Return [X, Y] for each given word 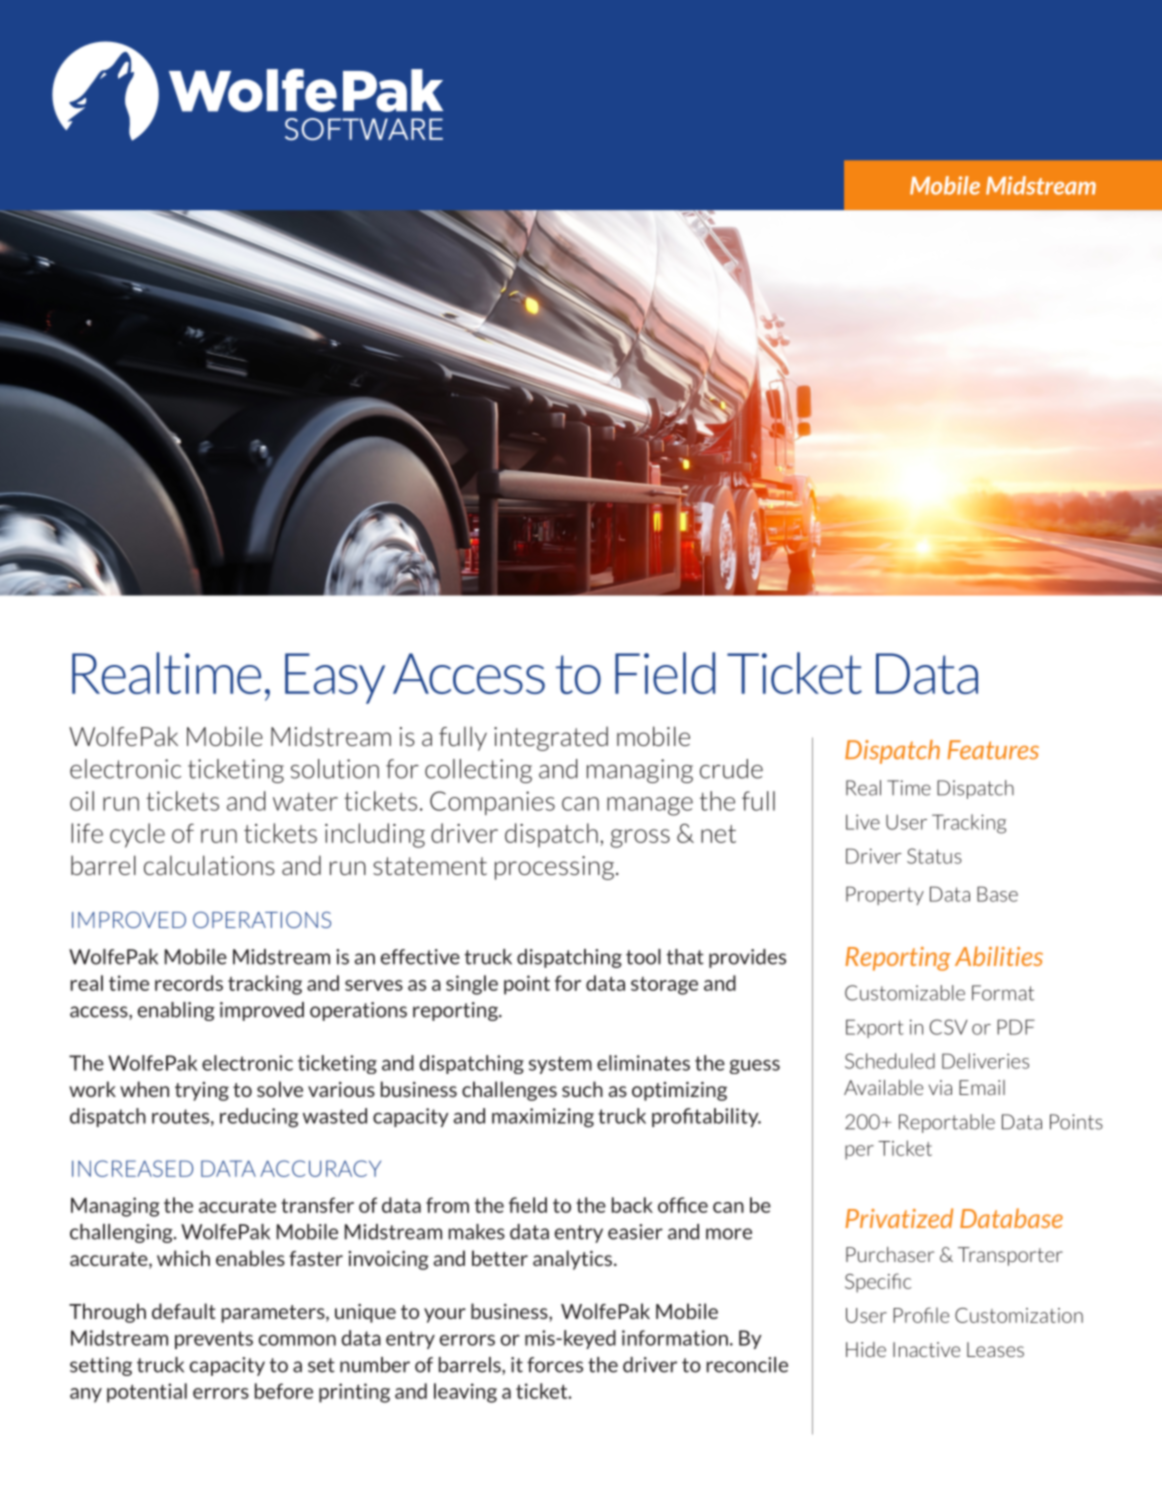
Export [875, 1028]
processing [556, 868]
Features [993, 750]
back [632, 1205]
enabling [176, 1011]
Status [934, 856]
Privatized [899, 1218]
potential [147, 1393]
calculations [209, 865]
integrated [551, 738]
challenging [122, 1233]
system [560, 1065]
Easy [335, 678]
